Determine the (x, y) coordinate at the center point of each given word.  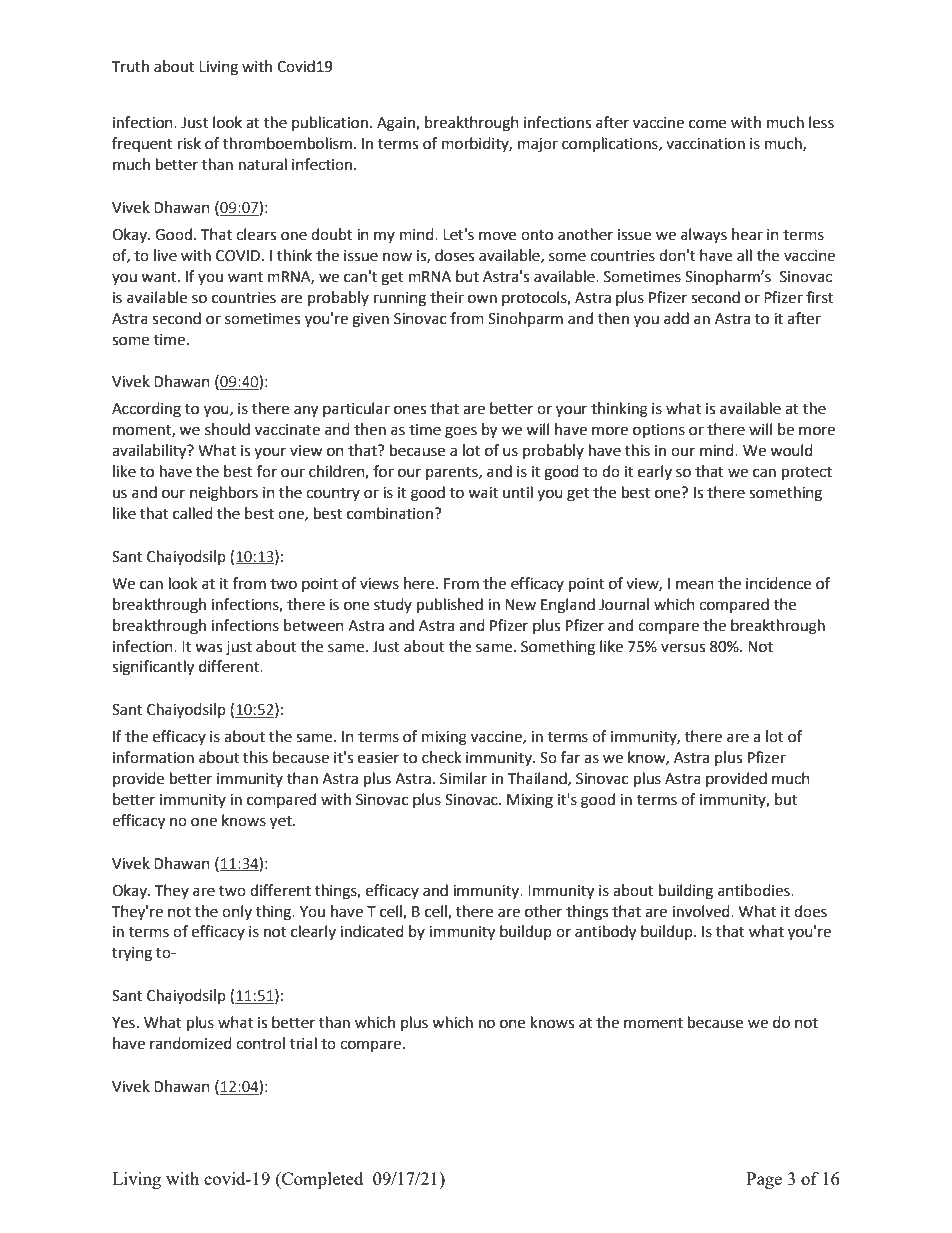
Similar (463, 778)
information (153, 757)
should (227, 429)
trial (303, 1043)
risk (189, 143)
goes (461, 432)
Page (764, 1180)
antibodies (755, 890)
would (791, 450)
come (707, 124)
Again (397, 124)
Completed (321, 1180)
